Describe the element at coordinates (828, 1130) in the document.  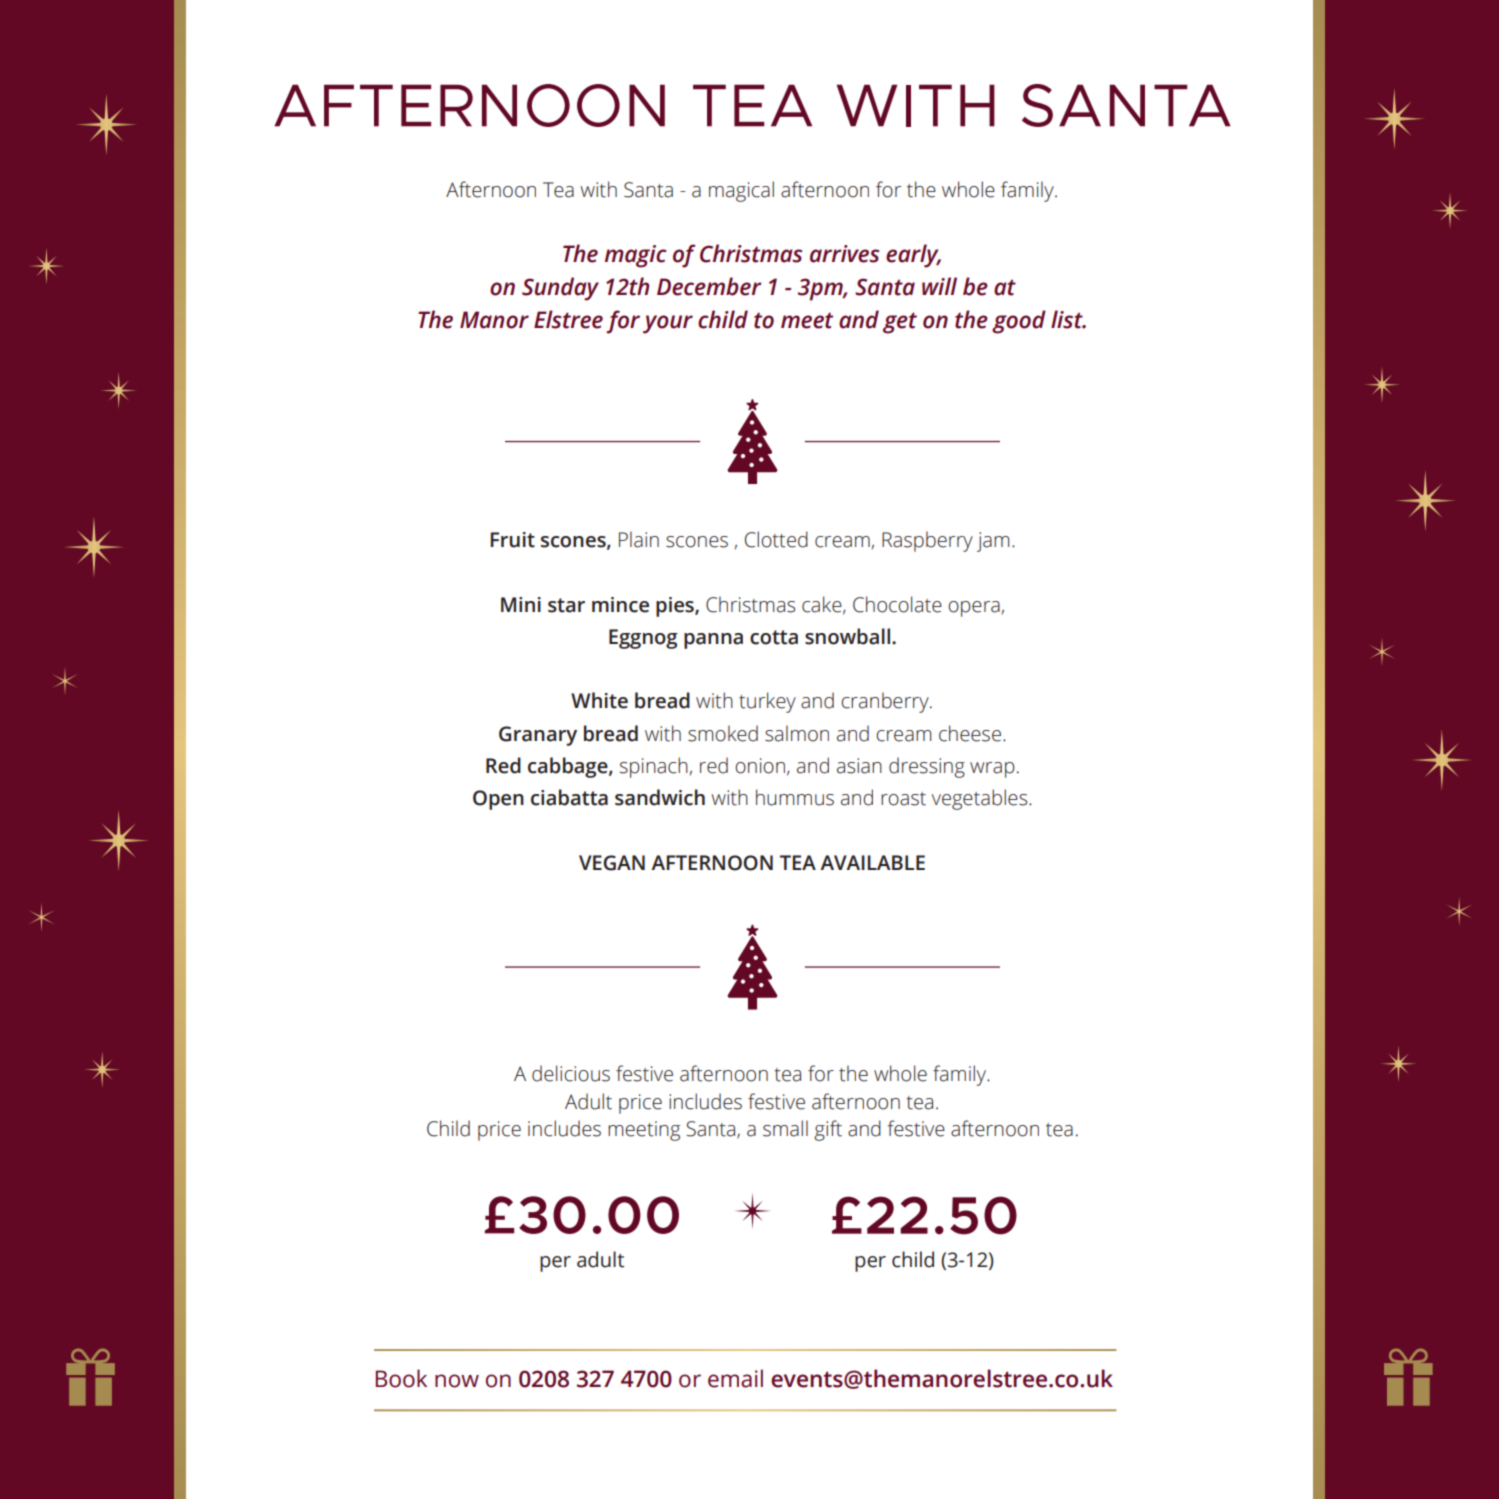
I see `gift` at that location.
